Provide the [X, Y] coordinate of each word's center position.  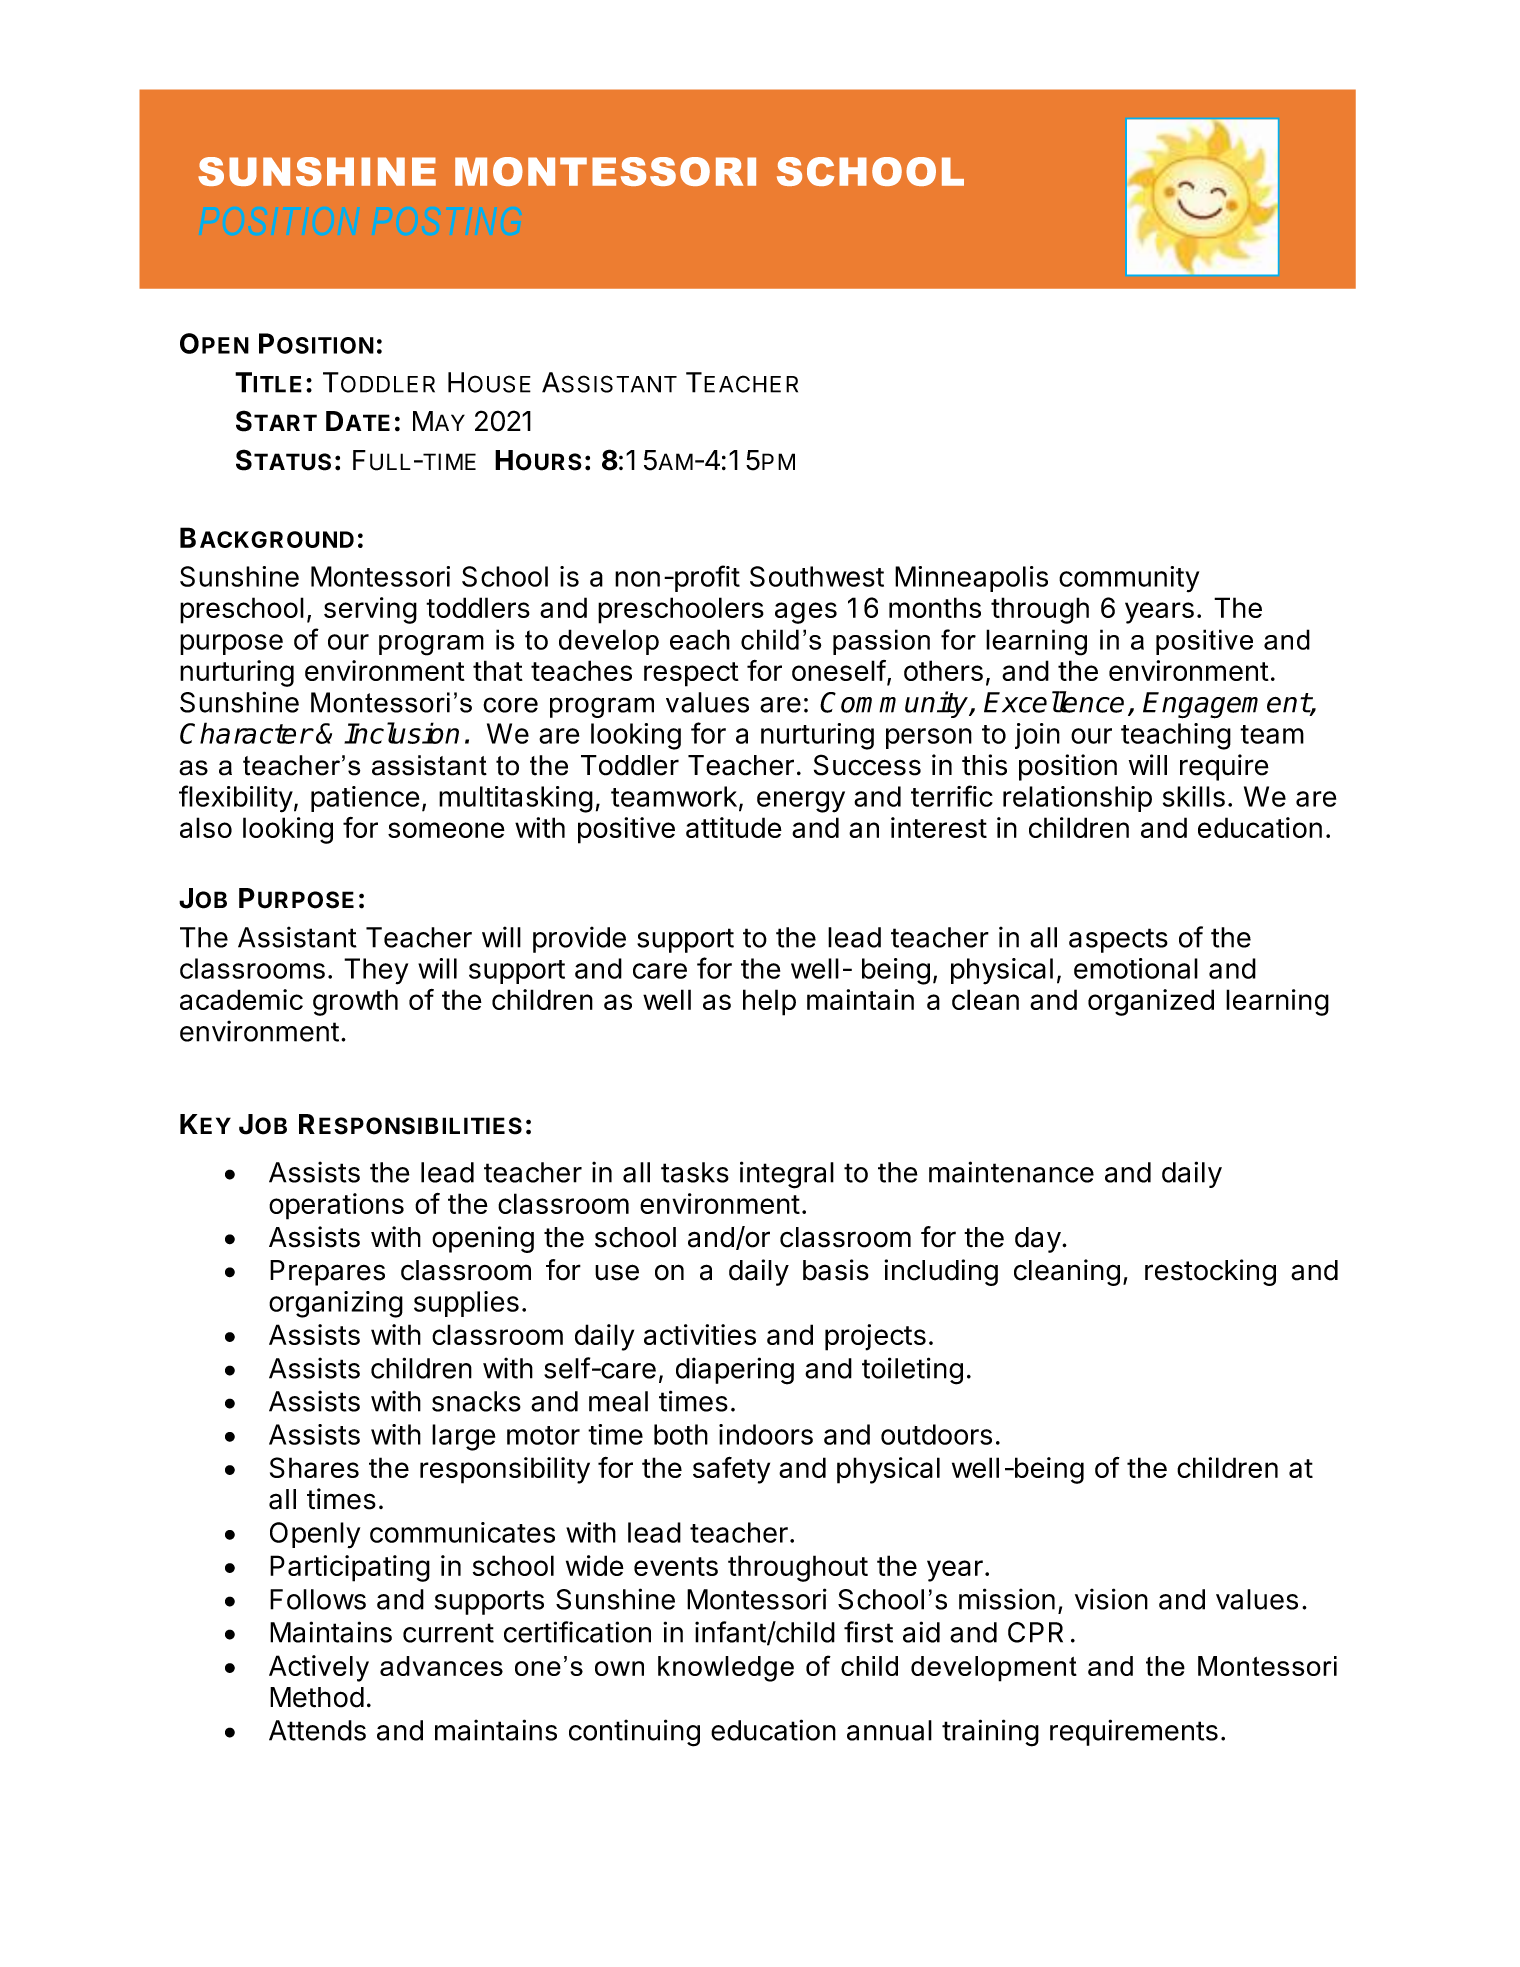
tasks [695, 1172]
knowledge [726, 1669]
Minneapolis [971, 579]
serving [370, 610]
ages [806, 613]
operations [336, 1206]
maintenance [1011, 1172]
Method [317, 1697]
